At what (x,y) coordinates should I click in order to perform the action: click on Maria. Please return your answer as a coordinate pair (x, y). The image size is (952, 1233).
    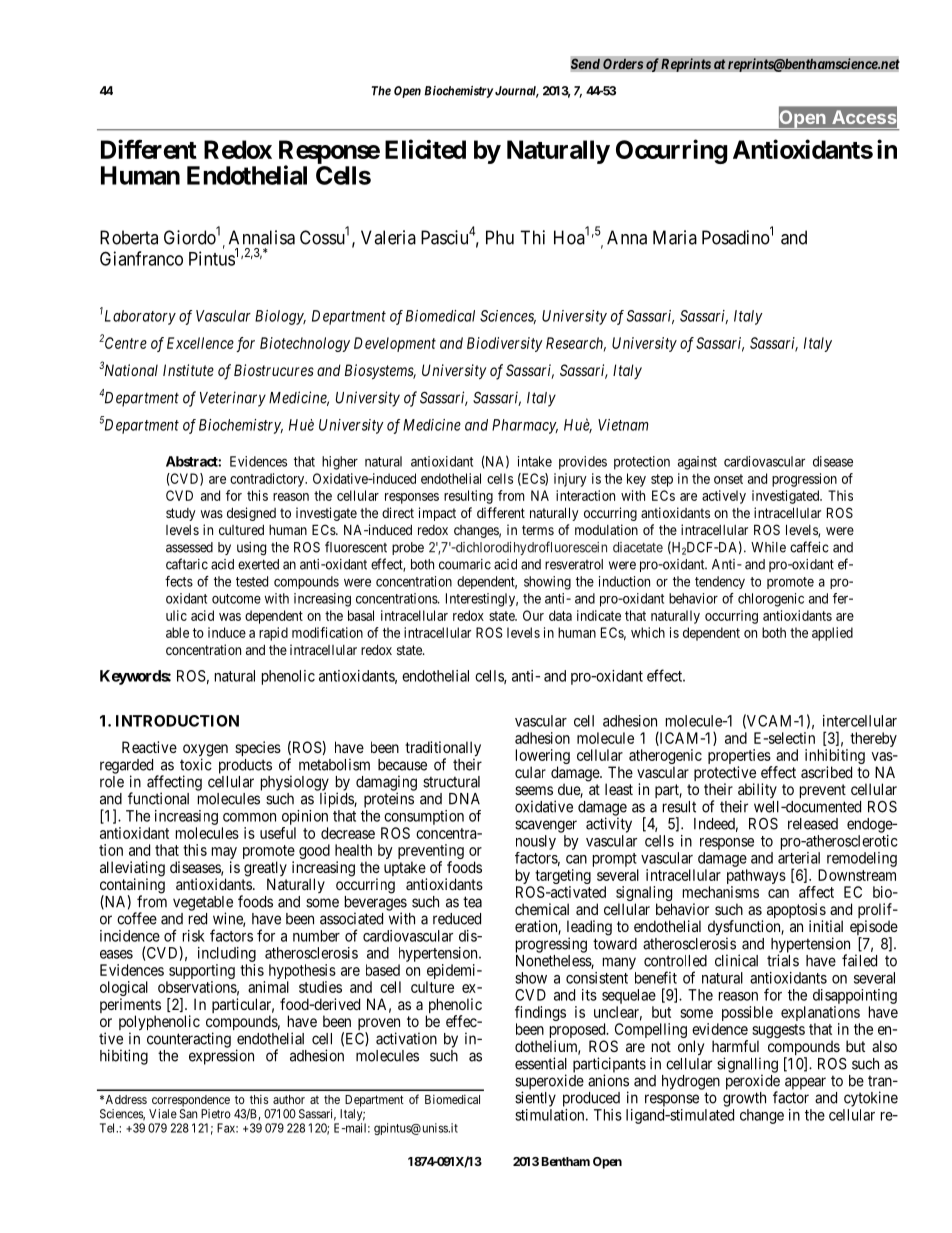
    Looking at the image, I should click on (675, 237).
